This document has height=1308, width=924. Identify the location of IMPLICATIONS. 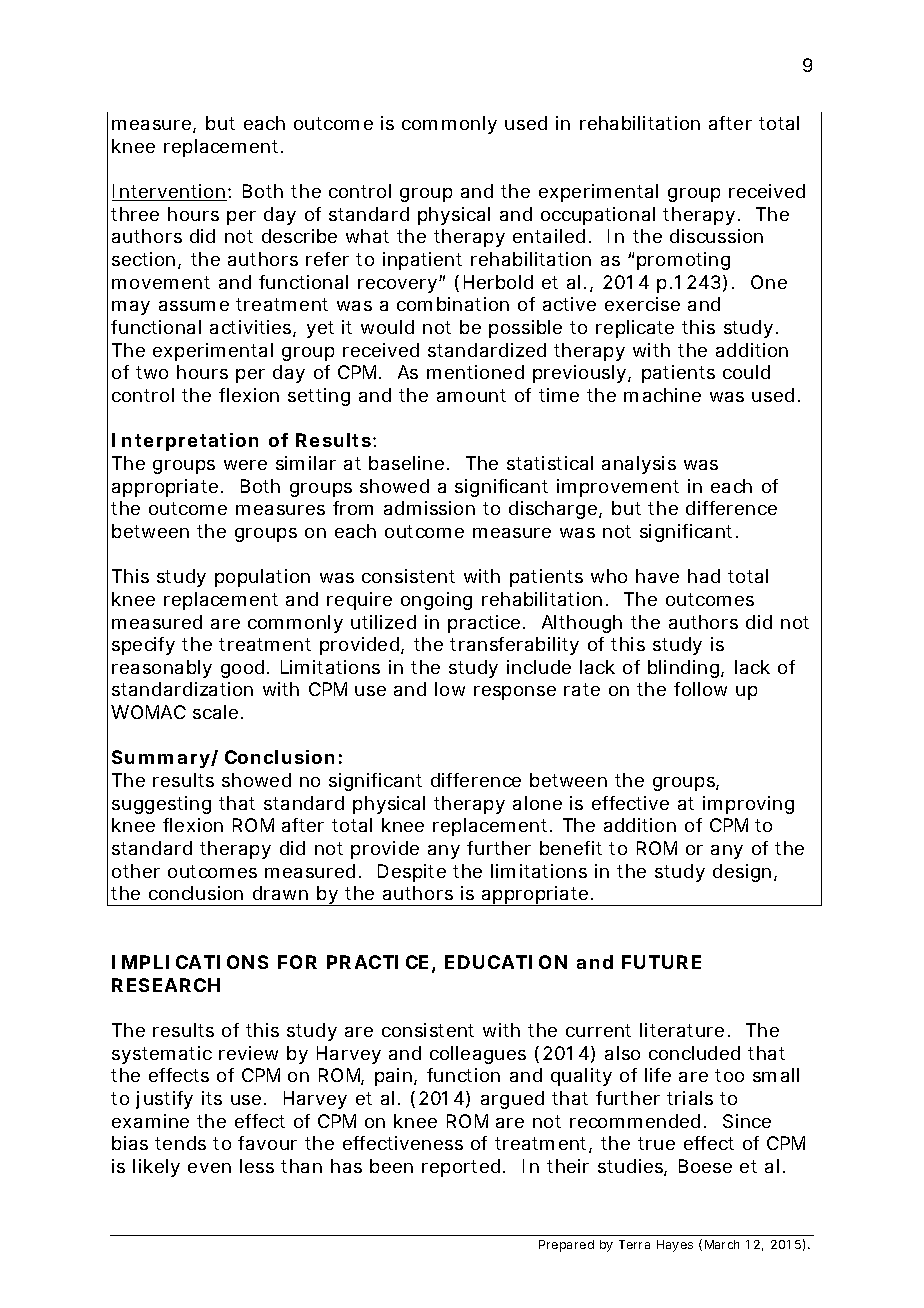
(190, 962).
